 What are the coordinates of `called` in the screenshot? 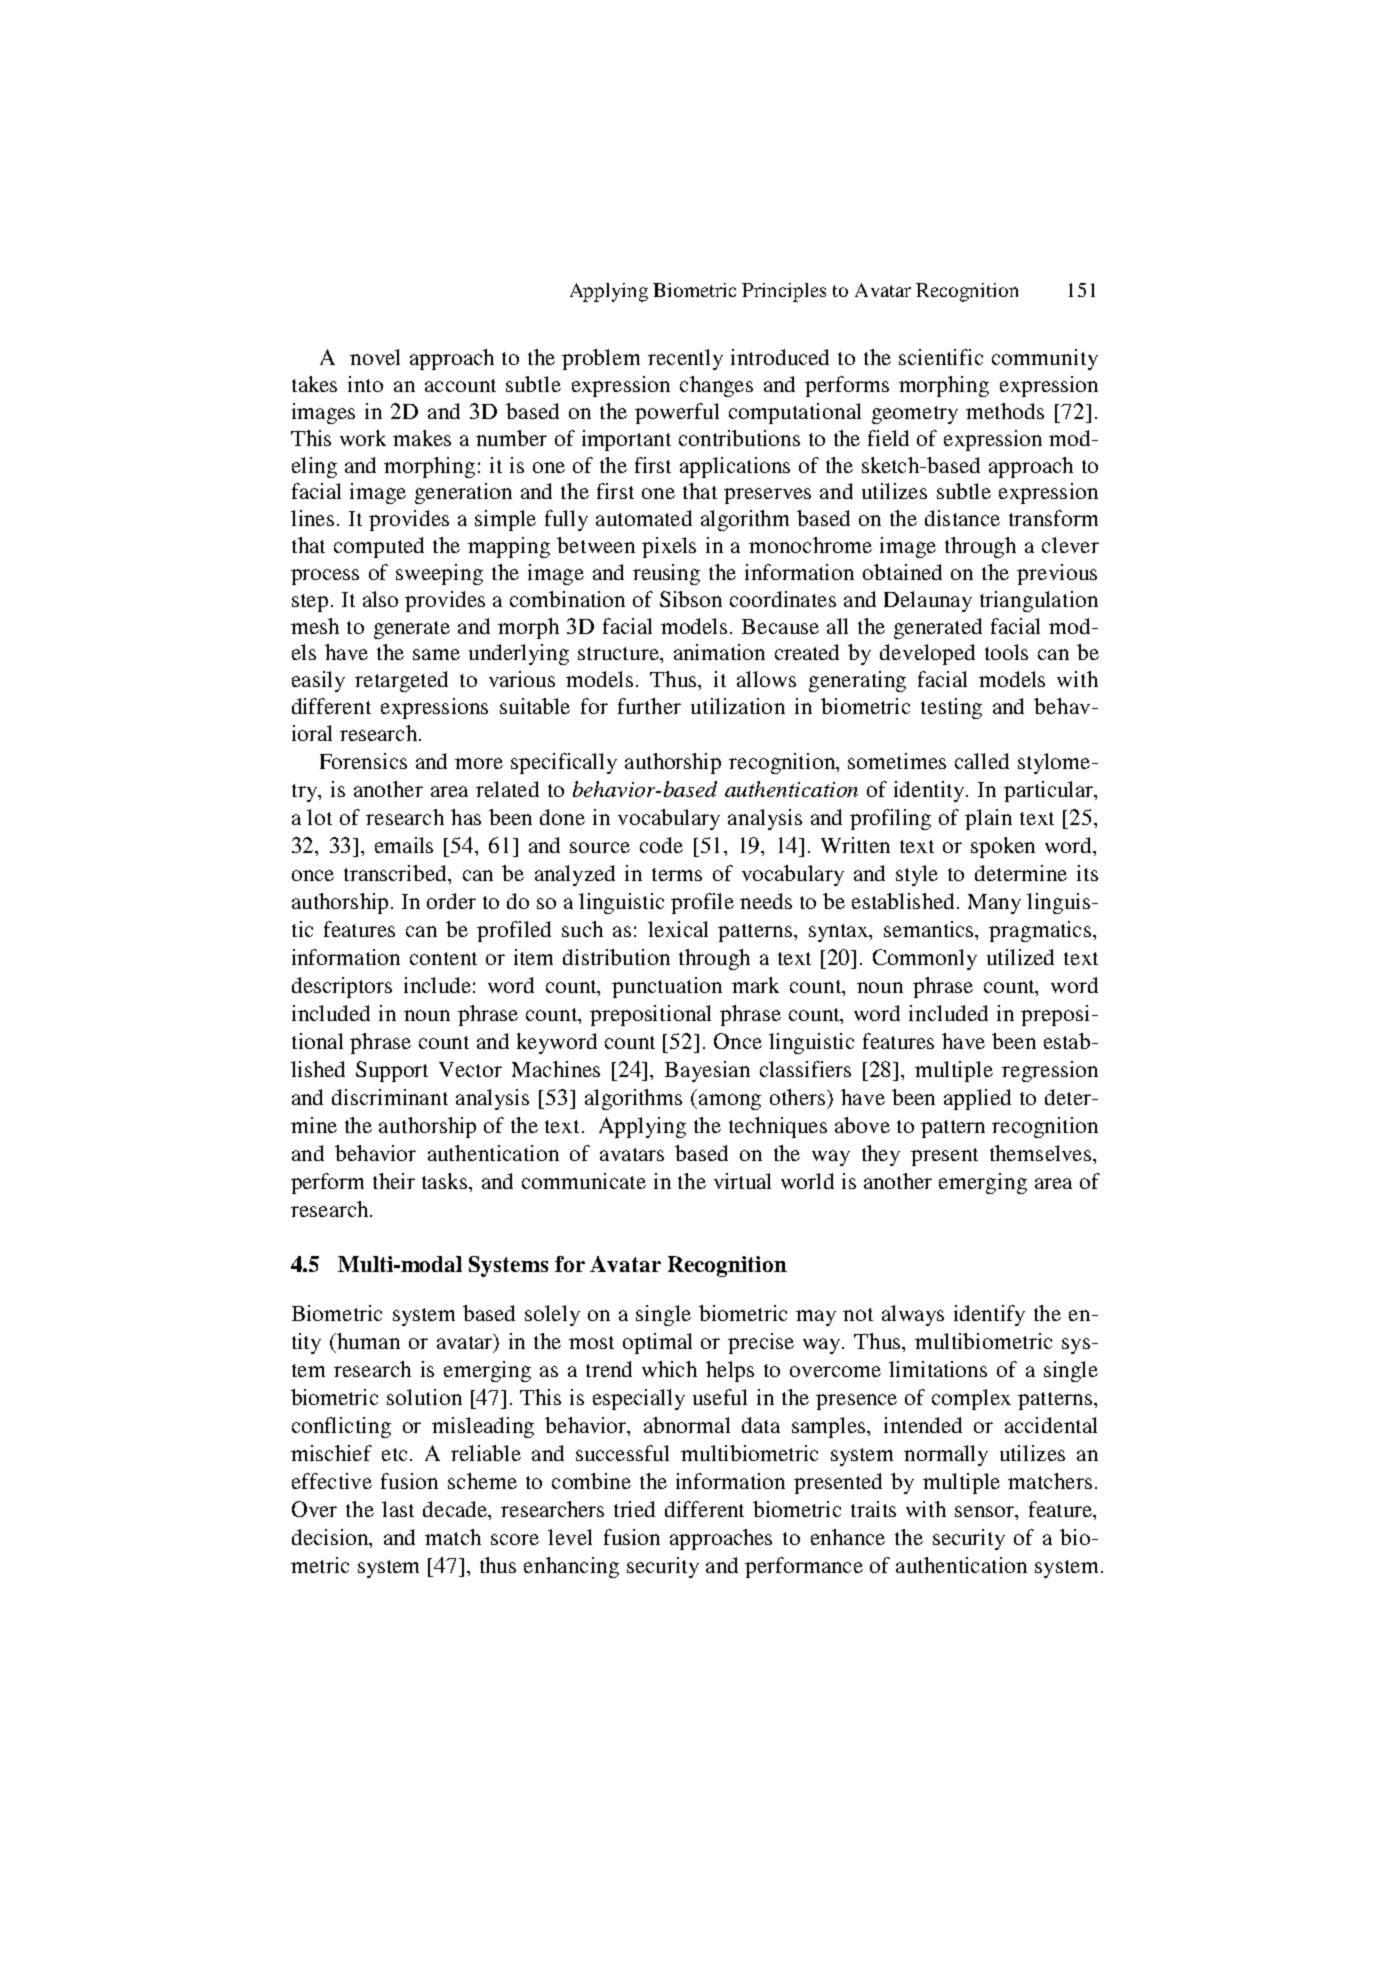 It's located at (982, 761).
